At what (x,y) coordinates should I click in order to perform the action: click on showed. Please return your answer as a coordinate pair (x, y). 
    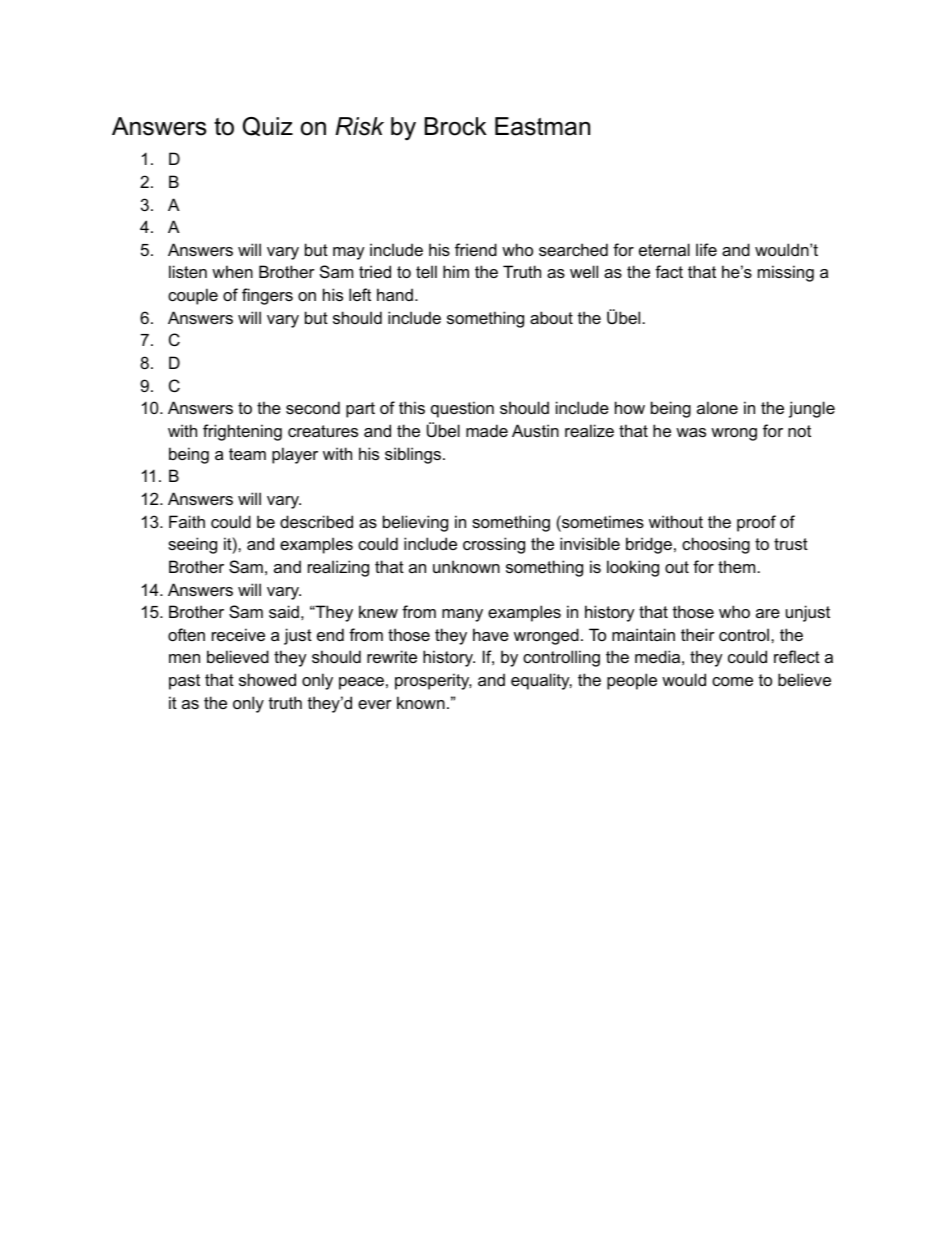
    Looking at the image, I should click on (267, 679).
